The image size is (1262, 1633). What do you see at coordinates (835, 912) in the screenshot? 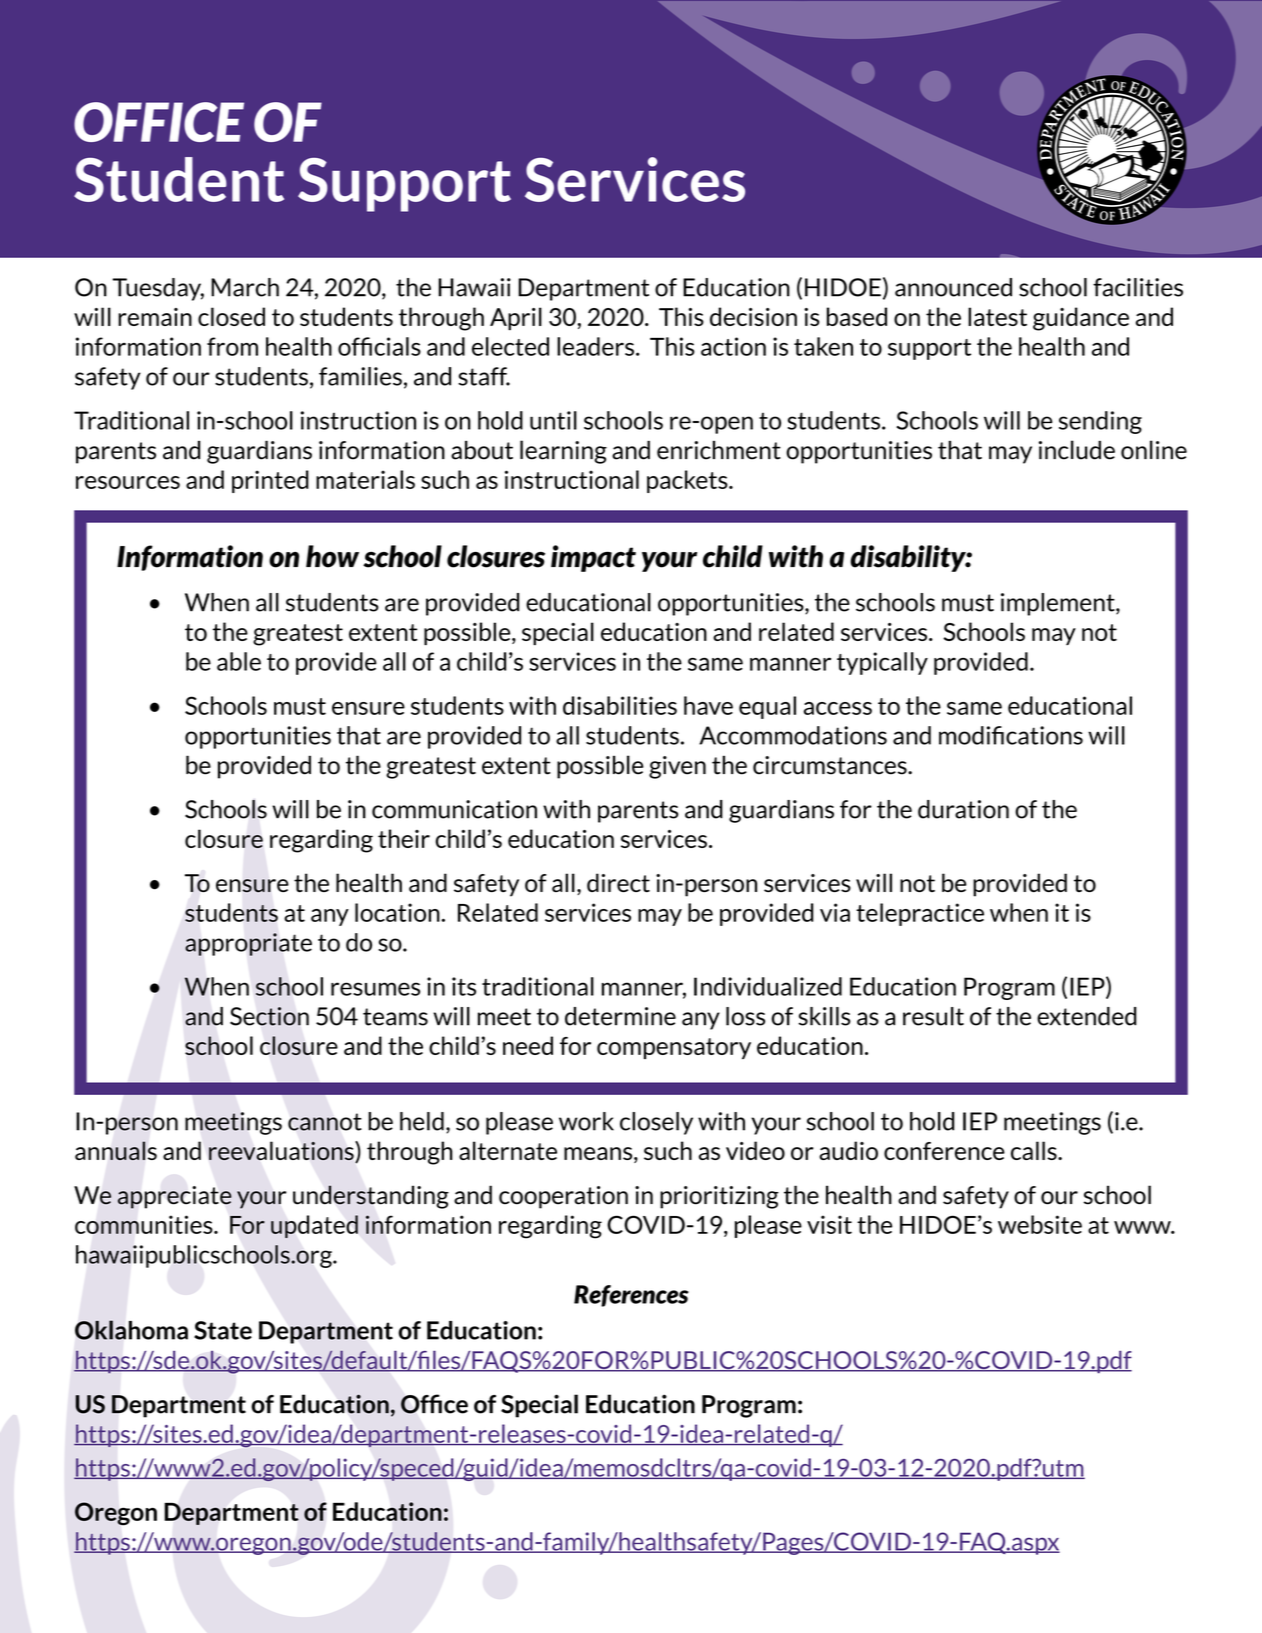
I see `via` at bounding box center [835, 912].
